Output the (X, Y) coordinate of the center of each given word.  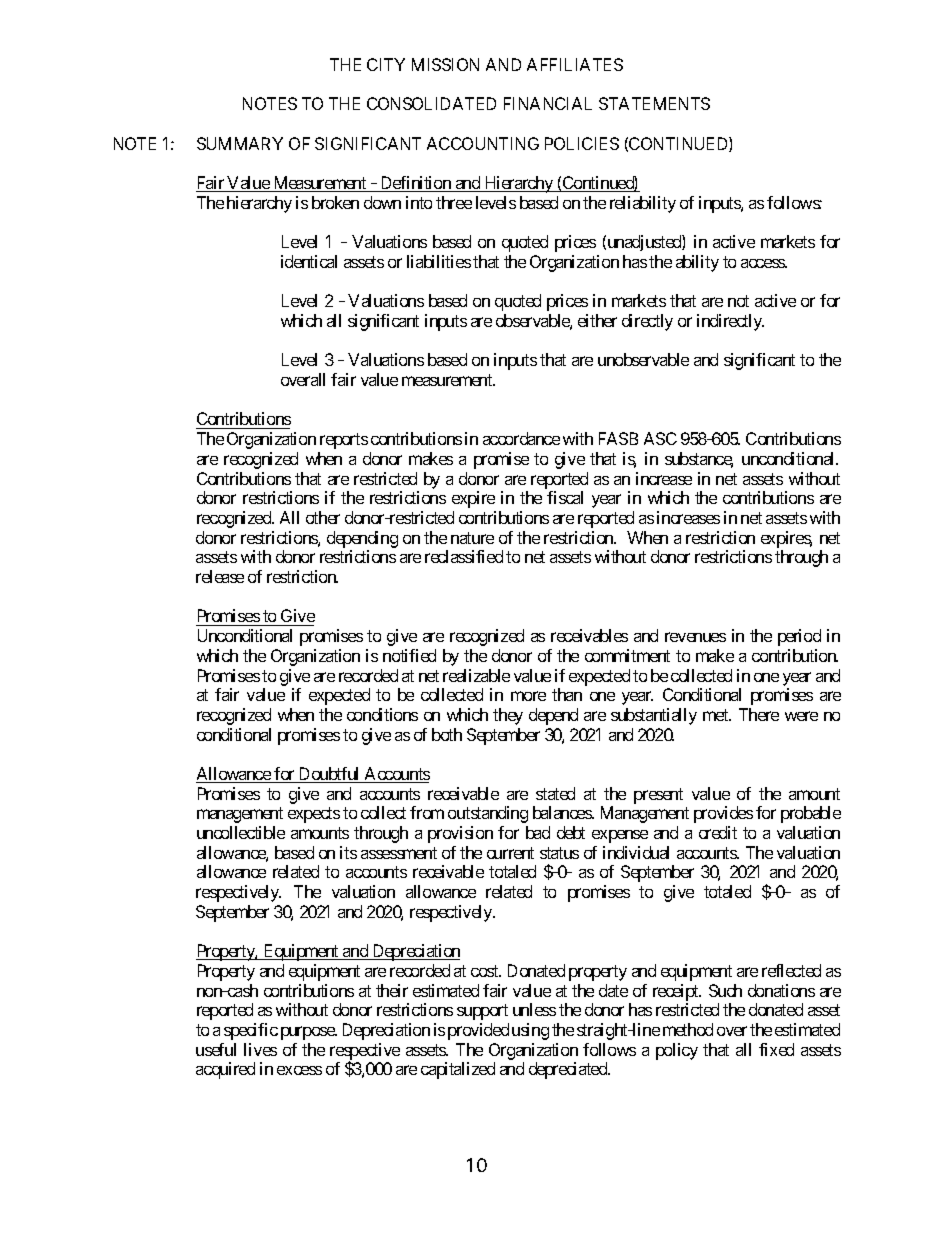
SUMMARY (240, 143)
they (508, 716)
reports (344, 441)
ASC (660, 438)
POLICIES (582, 143)
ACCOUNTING (483, 143)
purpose (308, 1033)
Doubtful (330, 775)
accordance (521, 438)
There (759, 714)
